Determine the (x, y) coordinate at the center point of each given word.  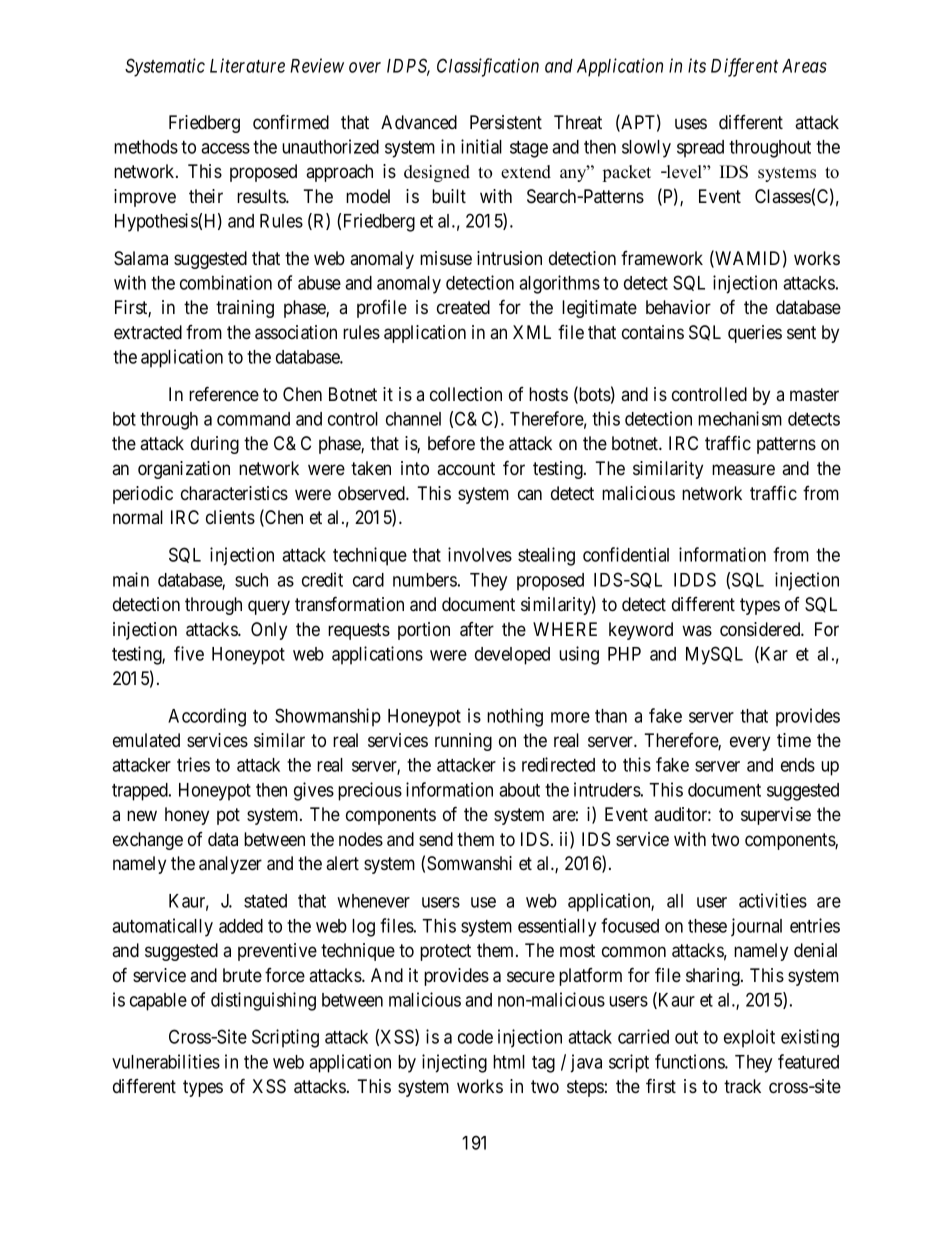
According (207, 717)
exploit (749, 1038)
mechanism (740, 418)
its (697, 65)
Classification (488, 67)
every (750, 743)
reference (224, 393)
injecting (454, 1063)
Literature (247, 65)
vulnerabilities (166, 1061)
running (463, 742)
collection (466, 394)
